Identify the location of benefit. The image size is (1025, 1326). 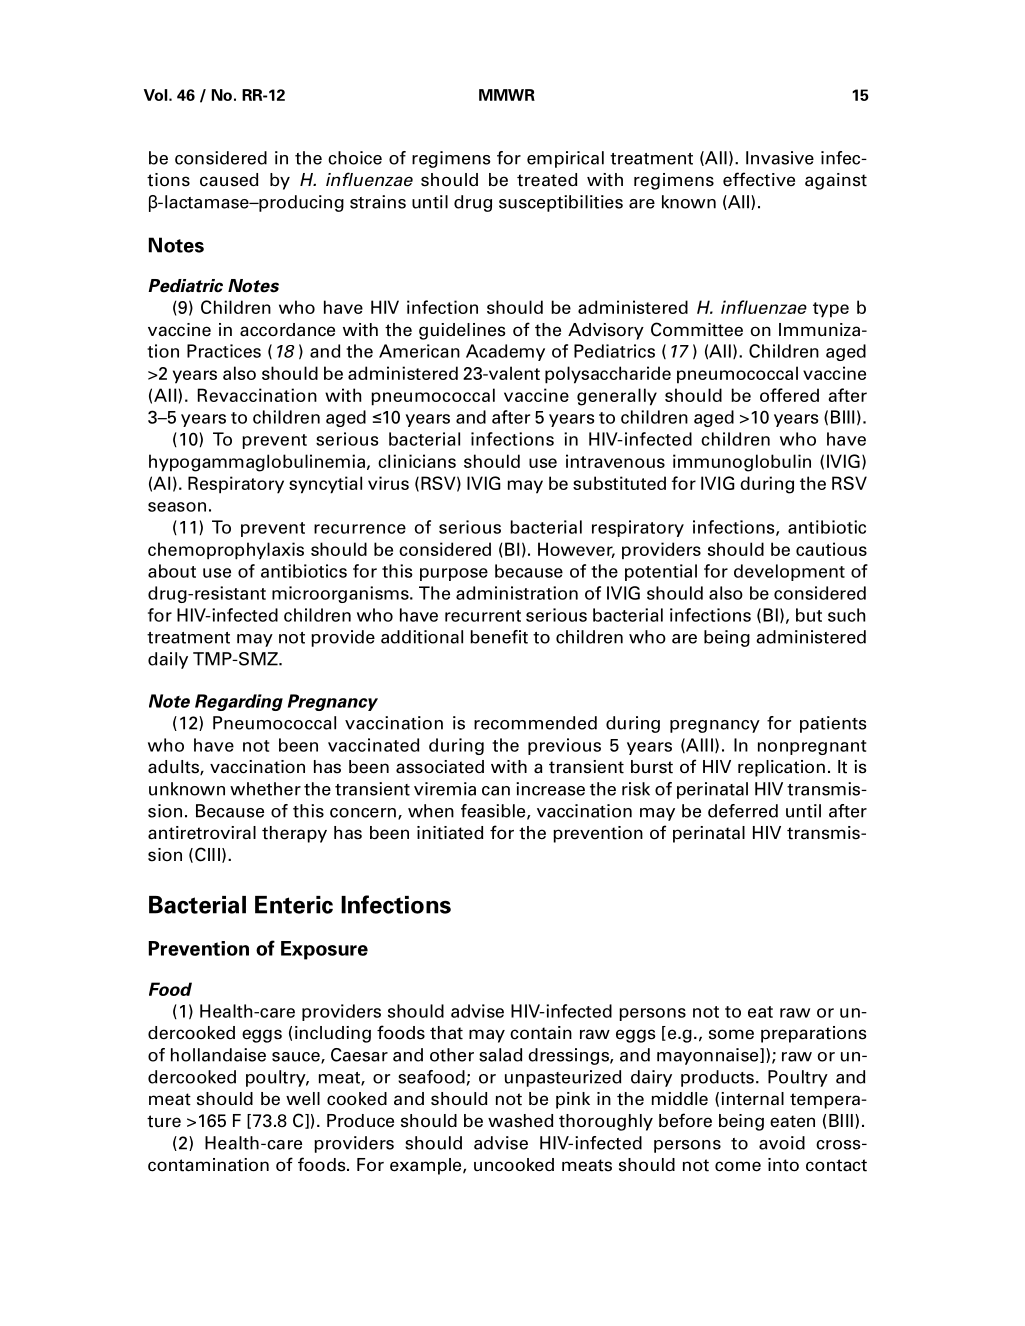
(499, 637).
